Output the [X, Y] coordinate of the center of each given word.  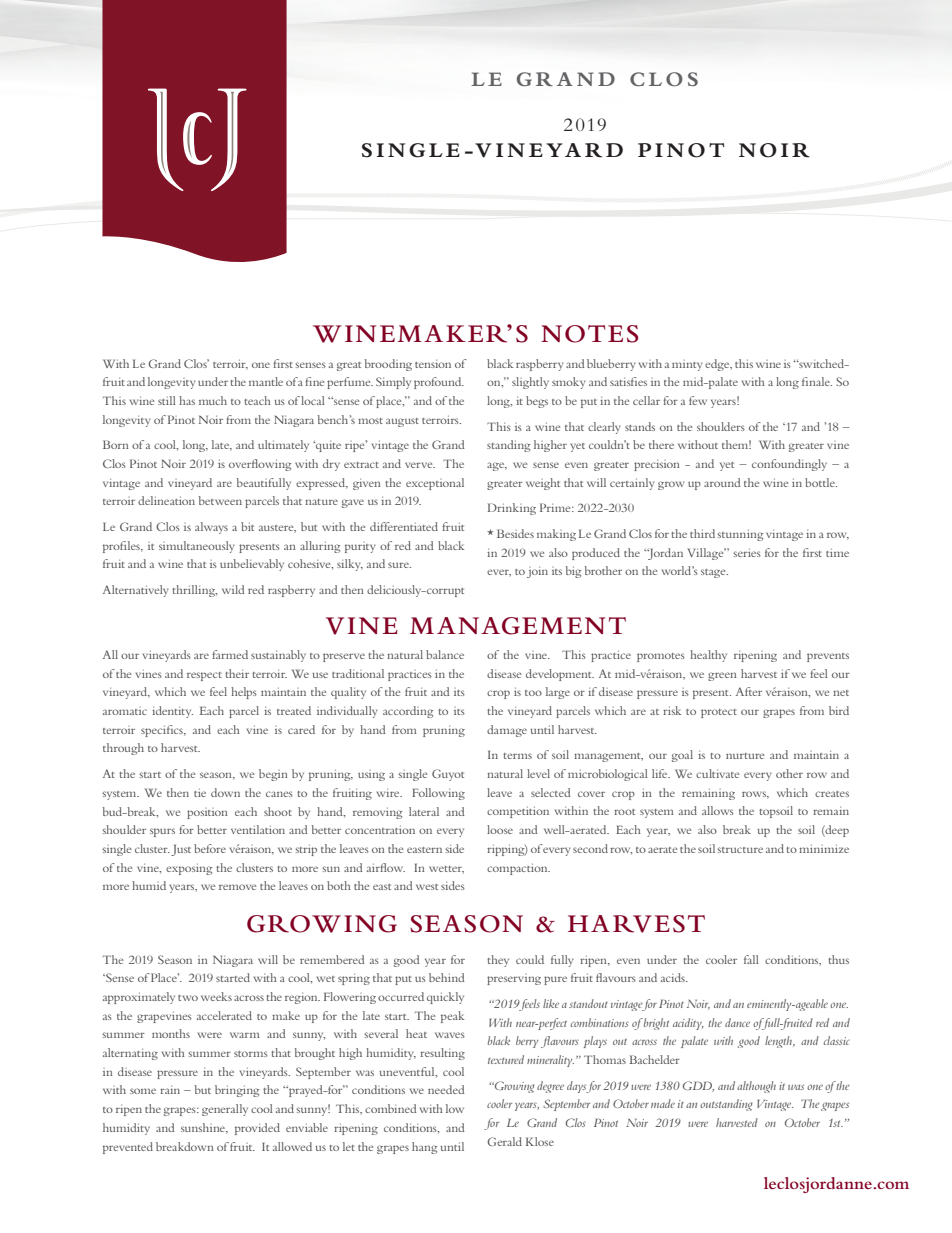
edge [718, 365]
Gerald [504, 1141]
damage [507, 731]
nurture [745, 756]
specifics [163, 731]
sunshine [204, 1128]
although [756, 1087]
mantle [266, 381]
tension [433, 364]
